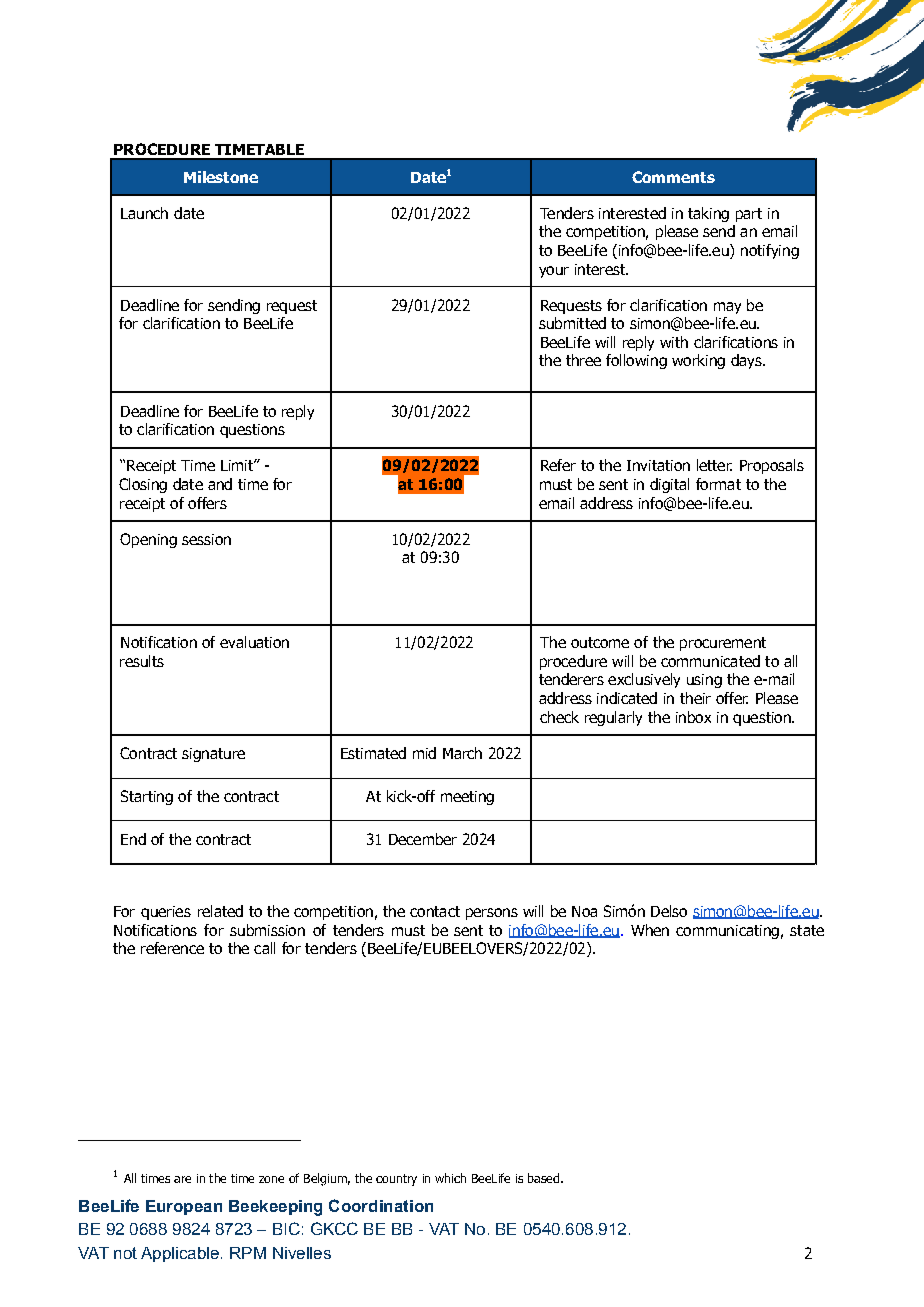  I want to click on signature, so click(213, 755).
